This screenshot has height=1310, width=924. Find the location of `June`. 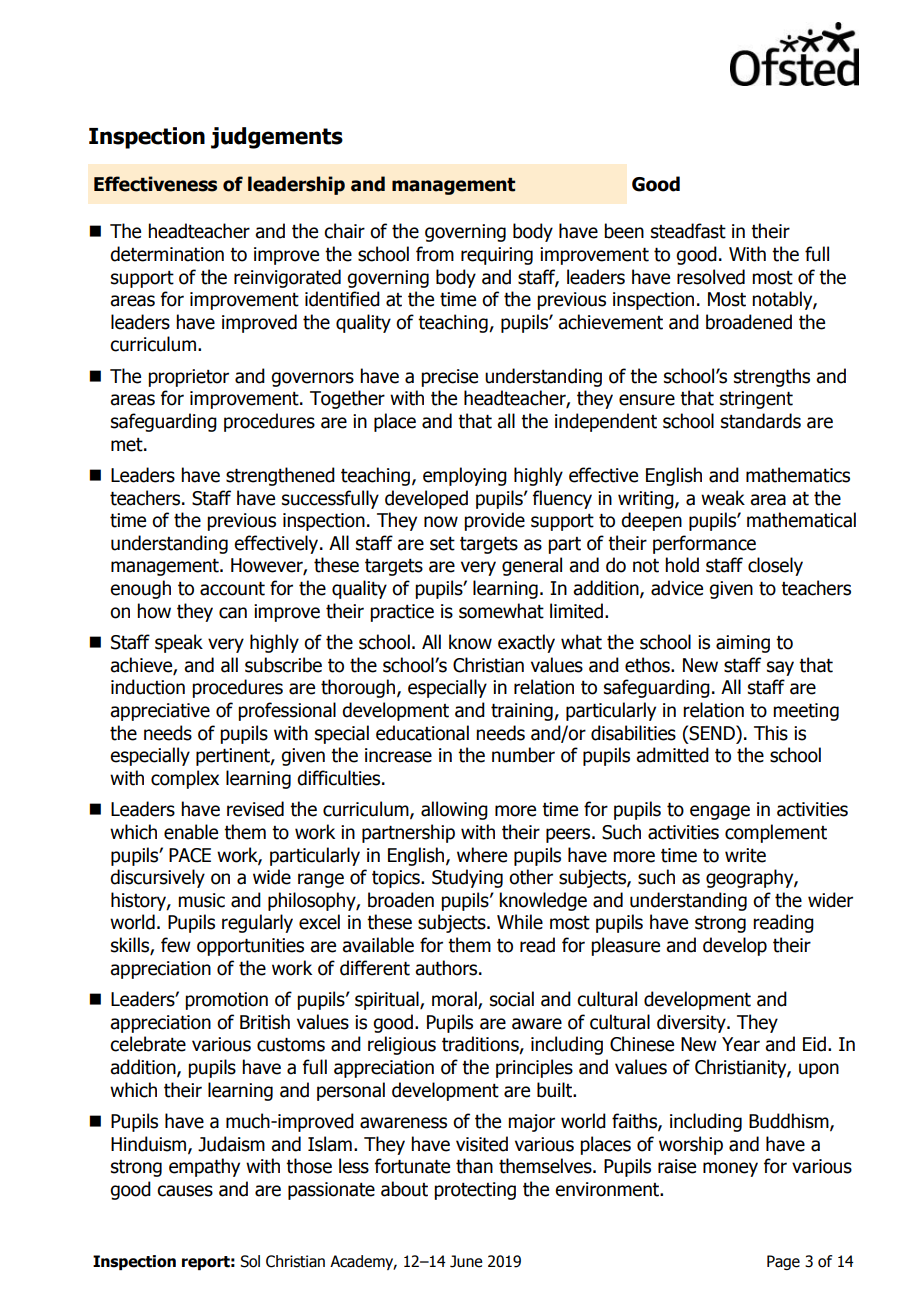

June is located at coordinates (466, 1261).
